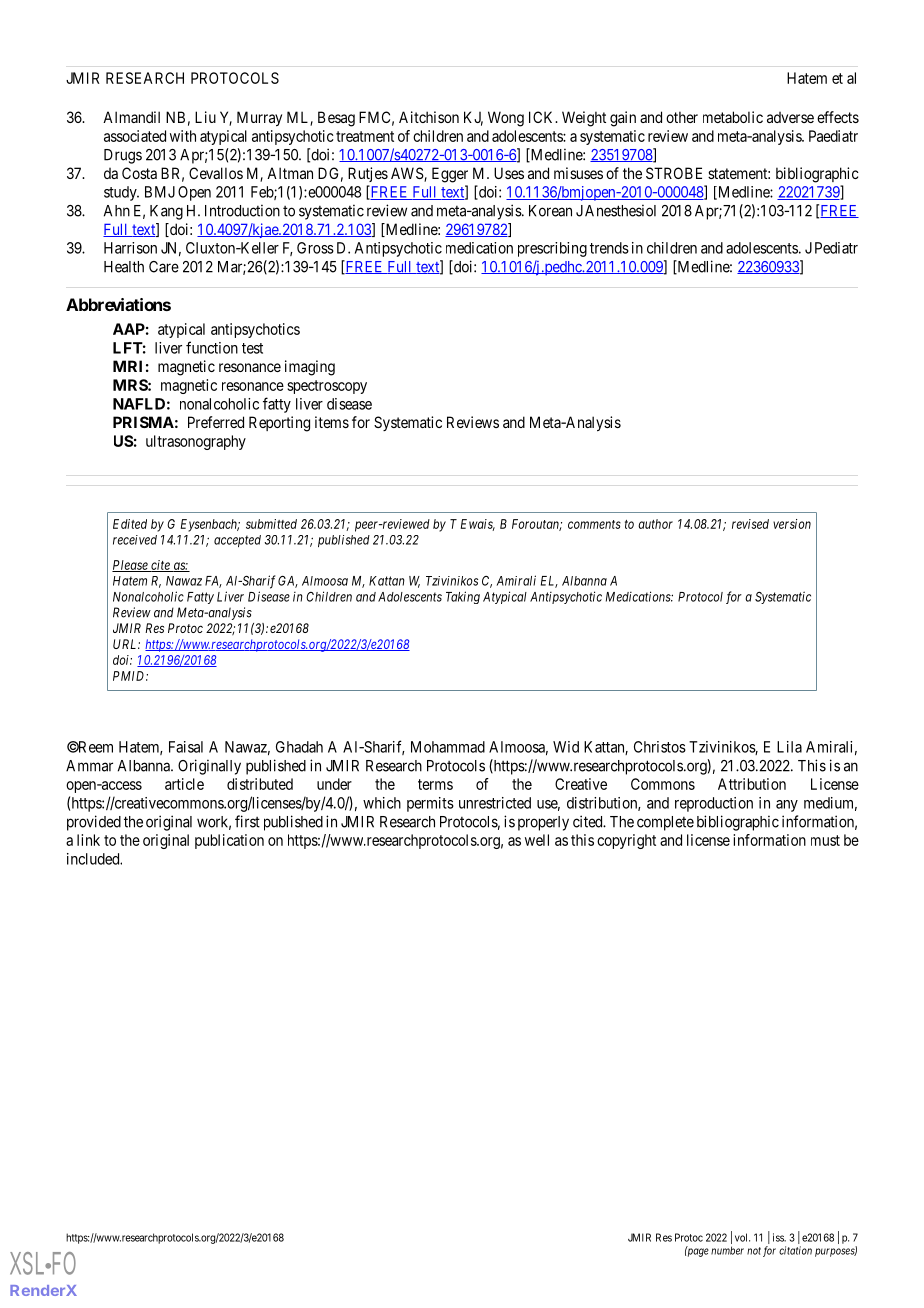 Image resolution: width=924 pixels, height=1308 pixels. What do you see at coordinates (88, 840) in the image?
I see `link` at bounding box center [88, 840].
